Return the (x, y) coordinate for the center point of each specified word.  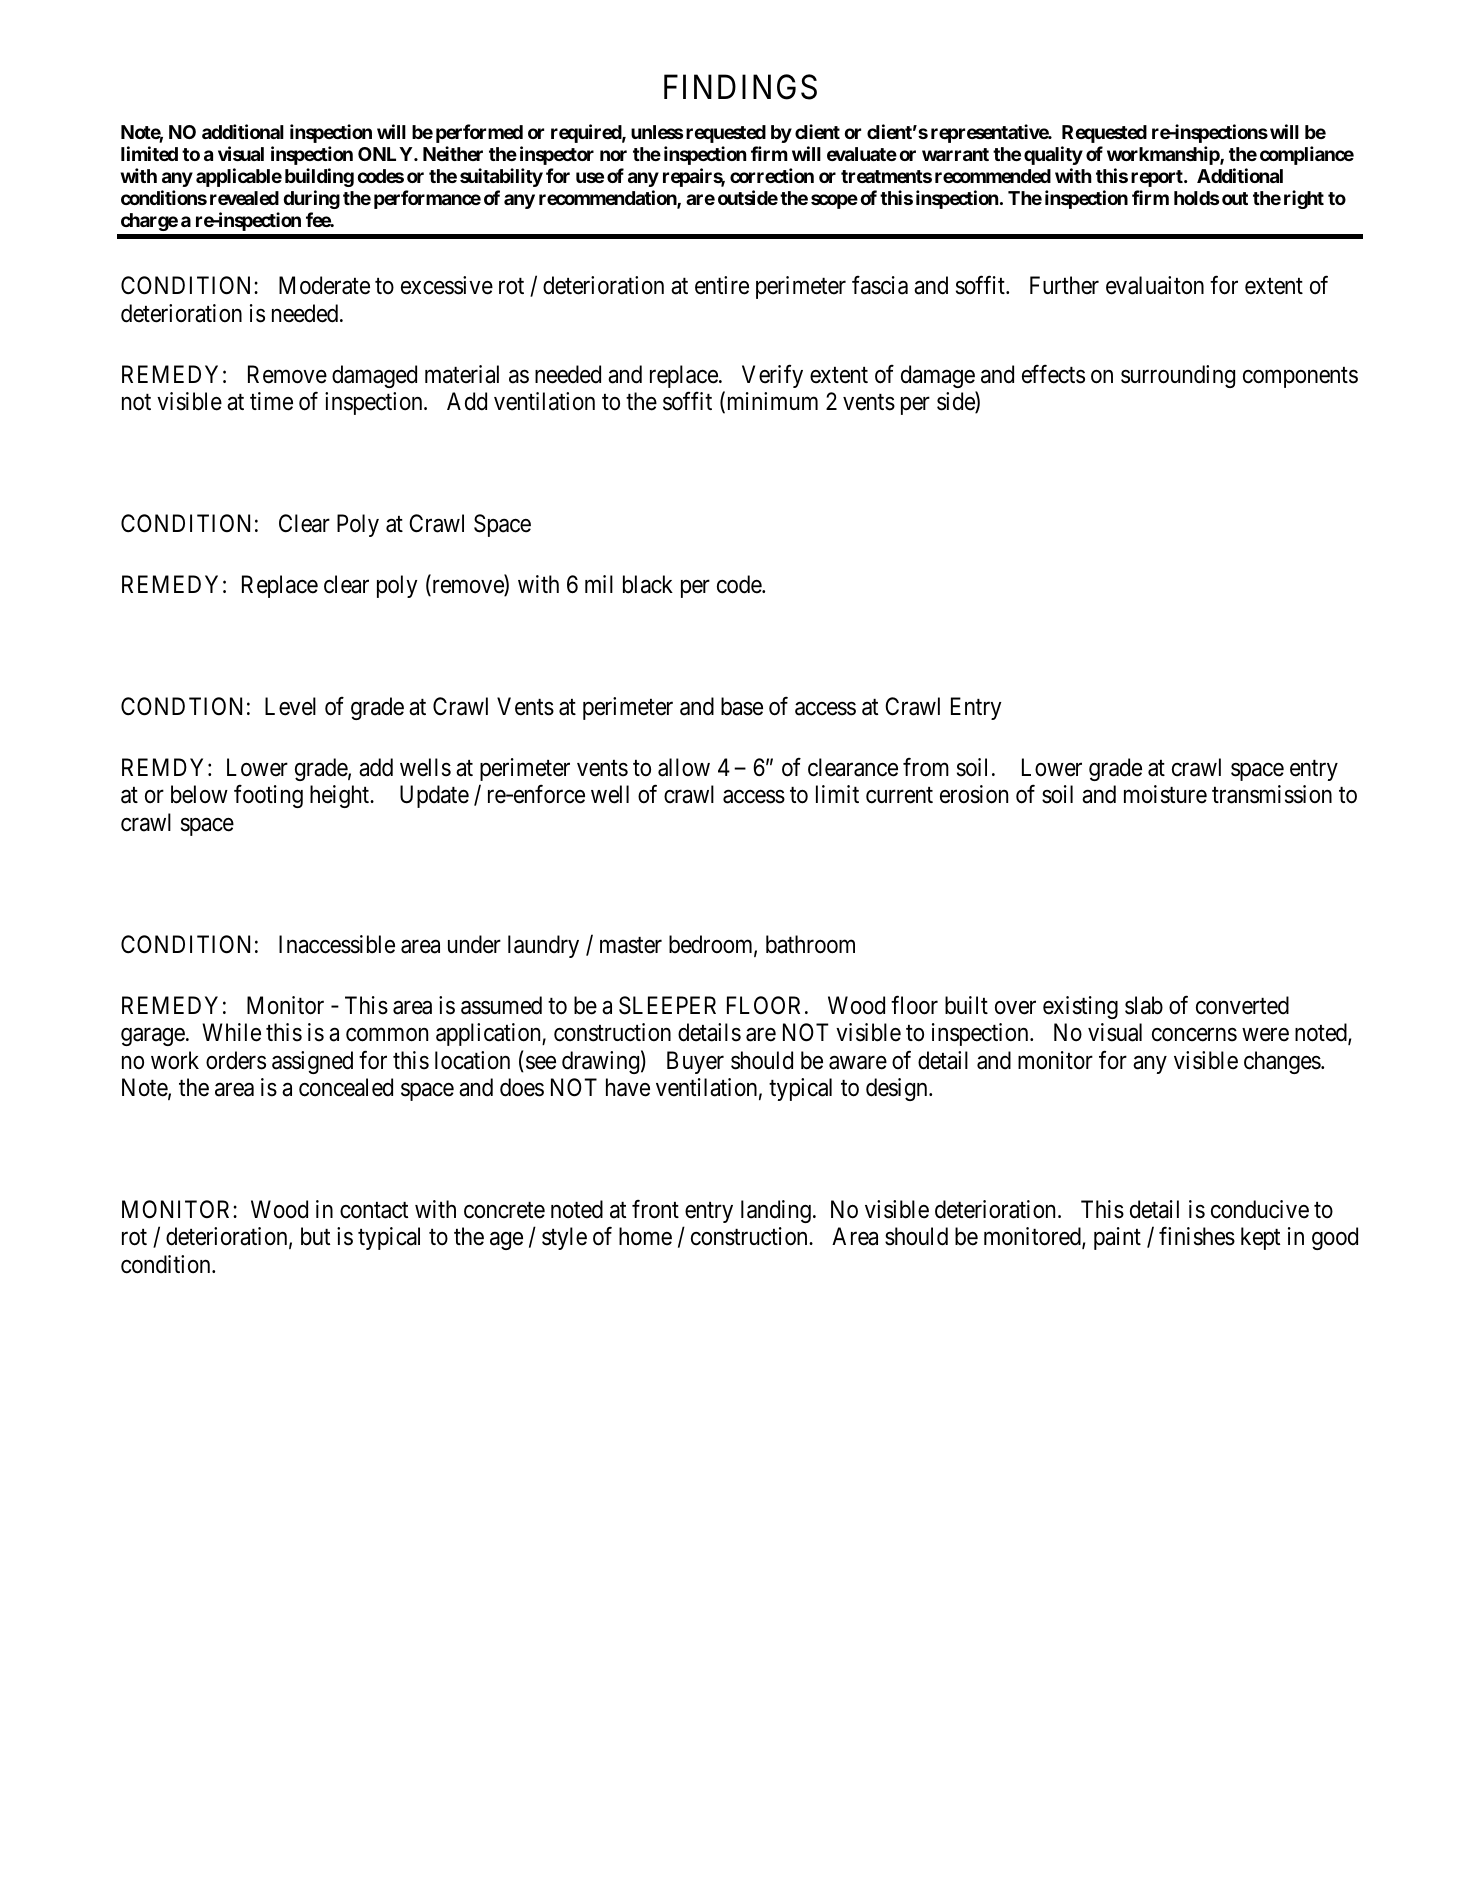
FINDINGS (740, 87)
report (1158, 178)
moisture (1165, 794)
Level (290, 706)
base (742, 706)
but (315, 1236)
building (319, 177)
